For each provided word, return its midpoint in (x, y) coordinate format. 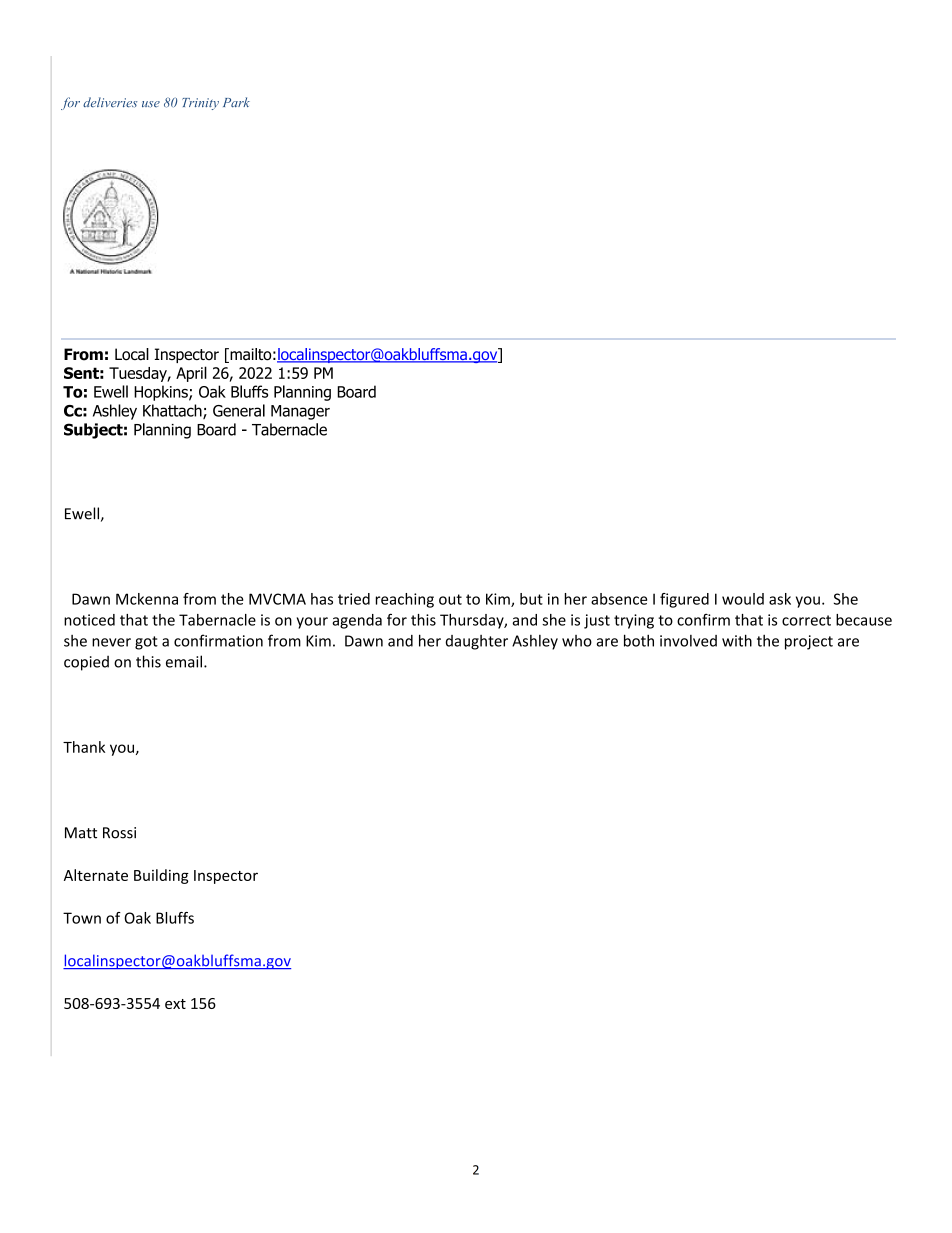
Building (161, 876)
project (809, 642)
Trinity (200, 104)
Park (236, 102)
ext (175, 1004)
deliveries (110, 102)
